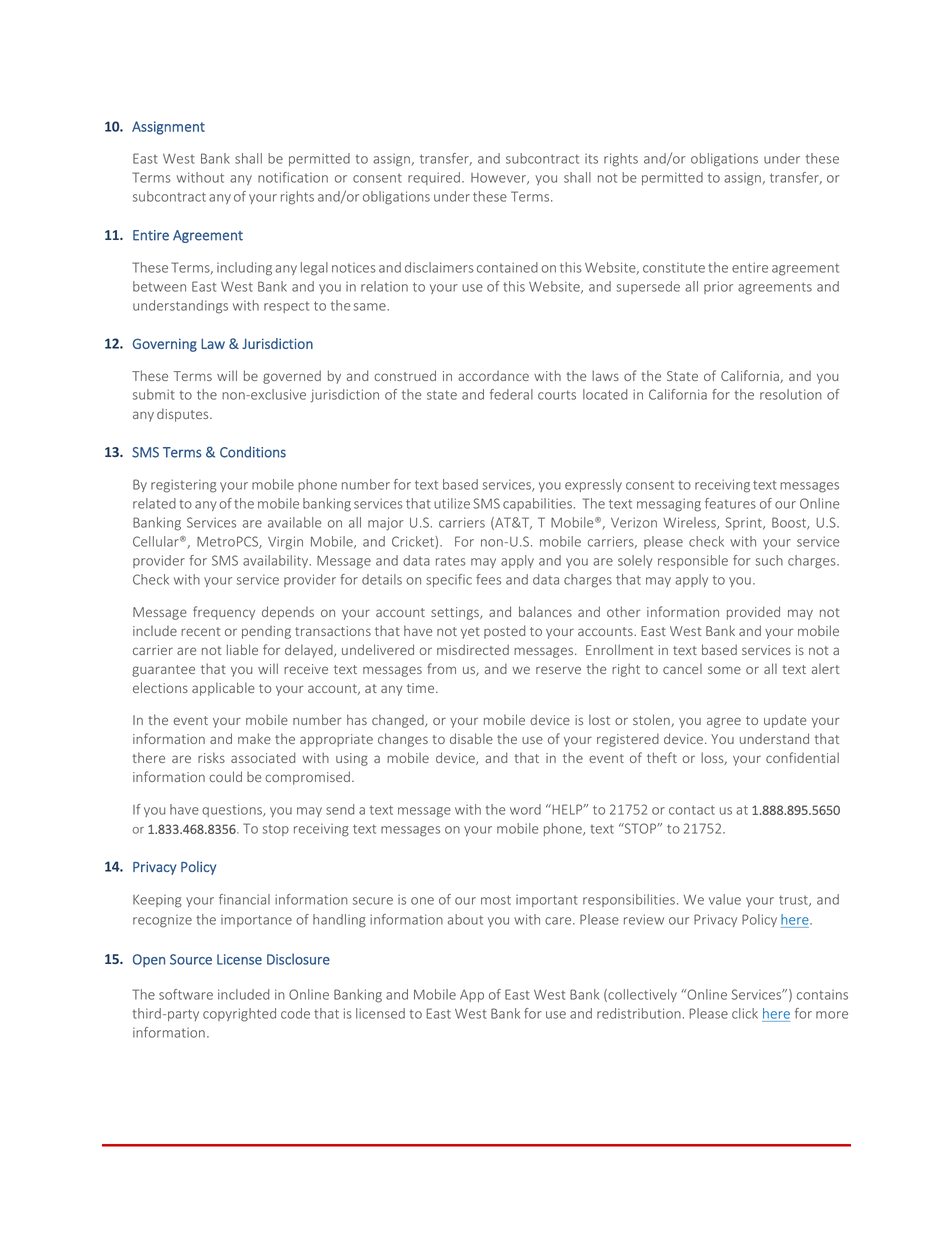 The width and height of the screenshot is (952, 1233). Describe the element at coordinates (493, 376) in the screenshot. I see `accordance` at that location.
